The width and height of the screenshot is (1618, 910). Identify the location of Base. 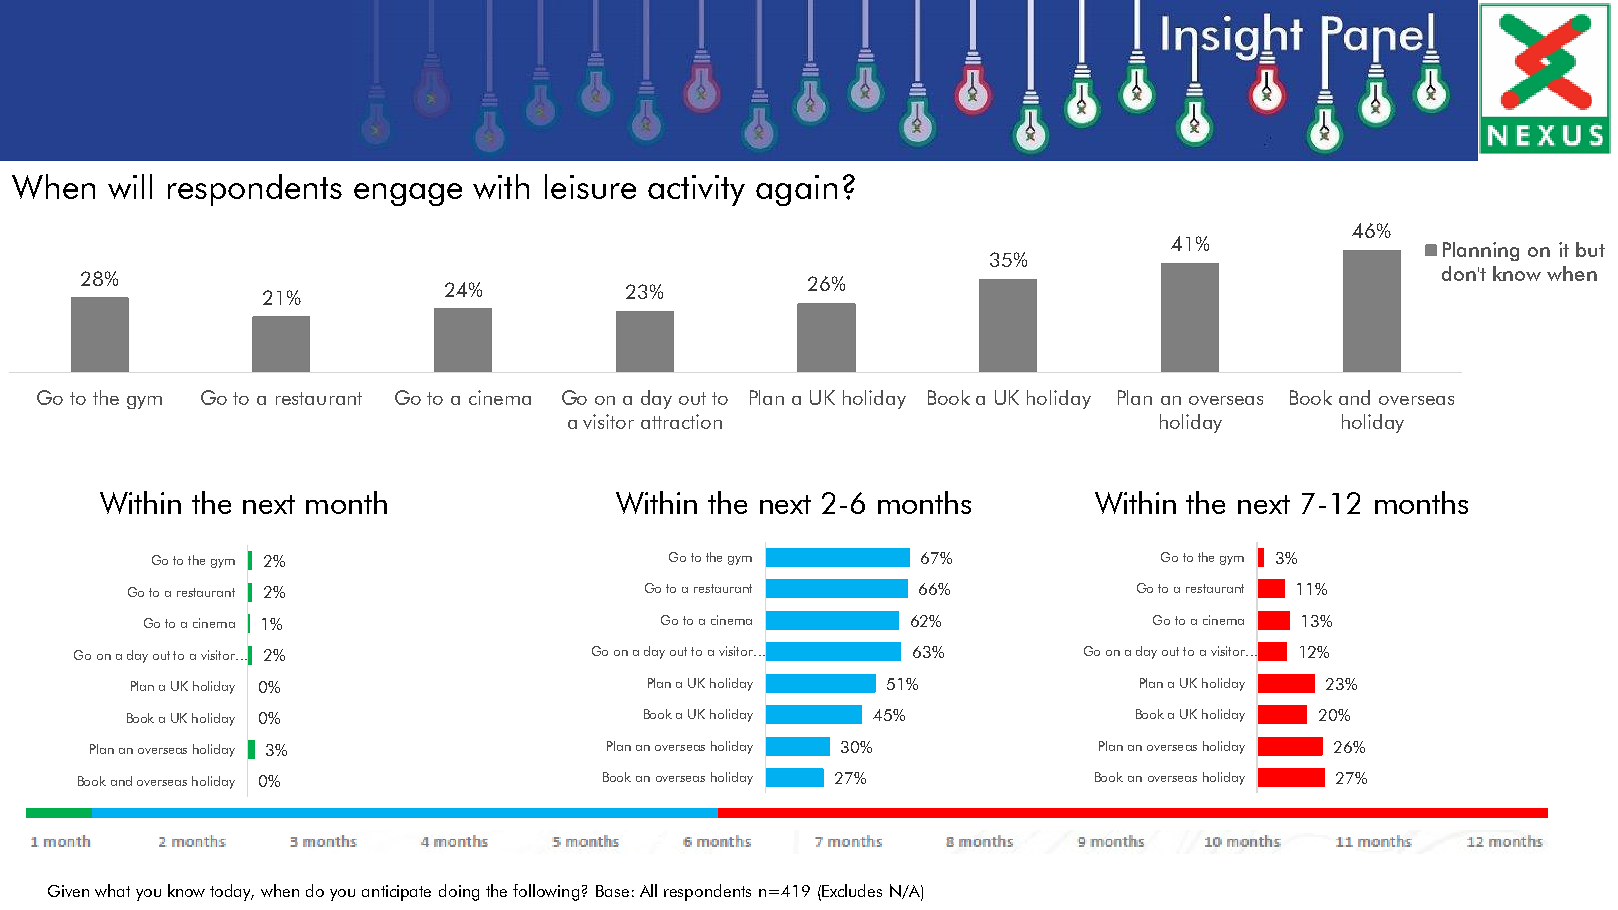
(612, 891).
